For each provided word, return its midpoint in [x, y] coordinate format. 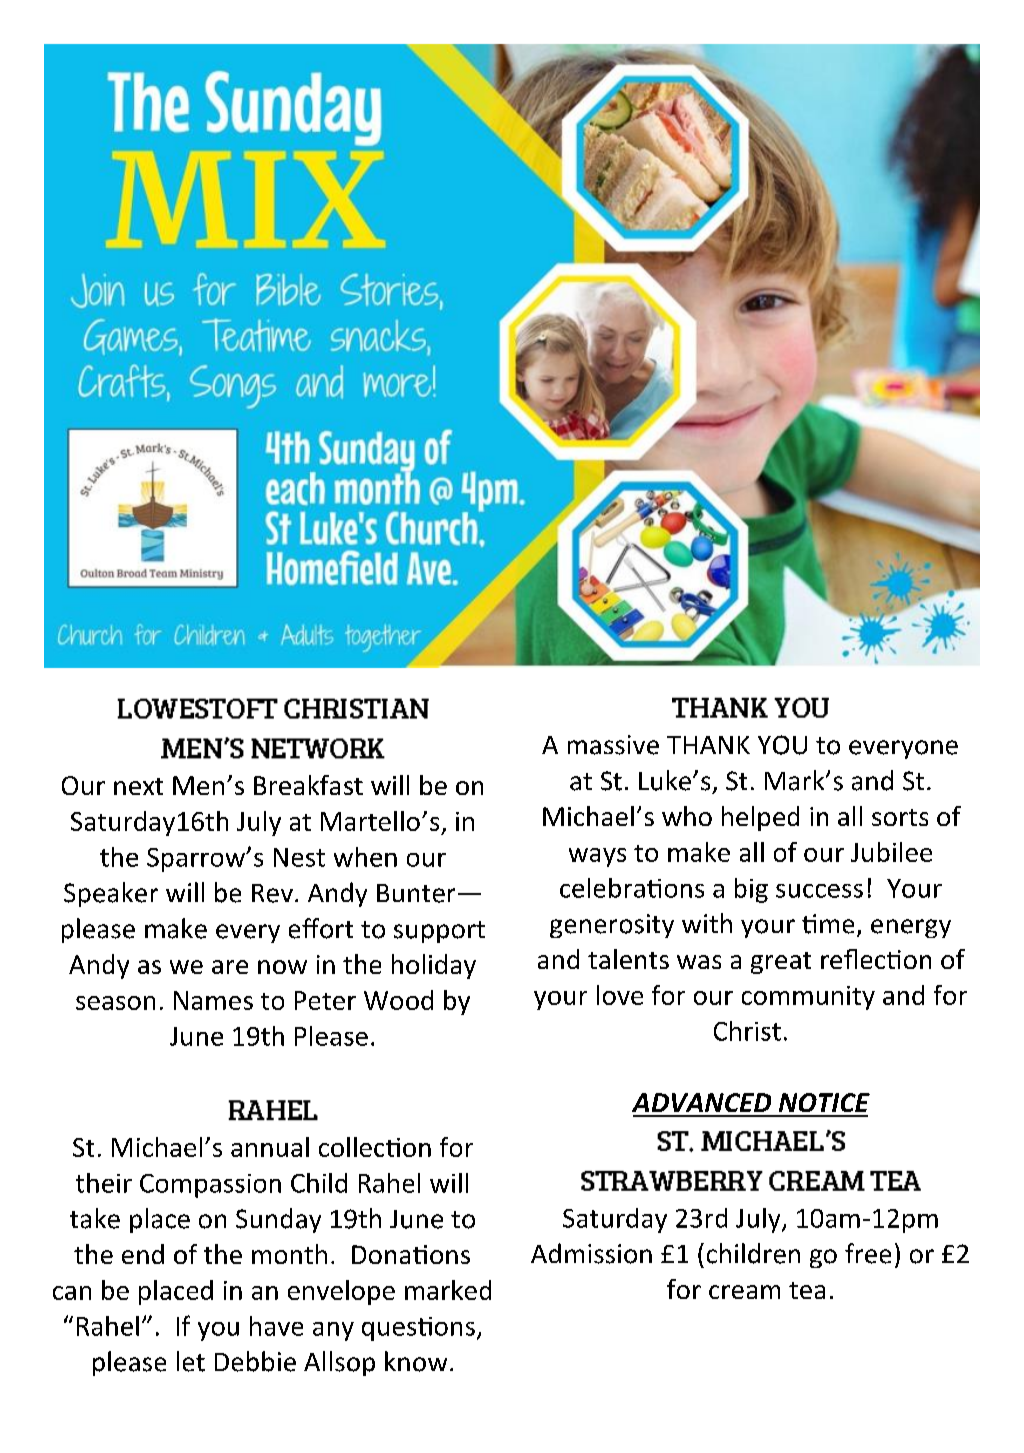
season [115, 1003]
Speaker [111, 894]
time [828, 924]
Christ [747, 1031]
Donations [411, 1254]
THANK [708, 745]
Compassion [210, 1186]
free [868, 1253]
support [439, 932]
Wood [398, 1000]
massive [613, 745]
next [138, 786]
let [191, 1361]
